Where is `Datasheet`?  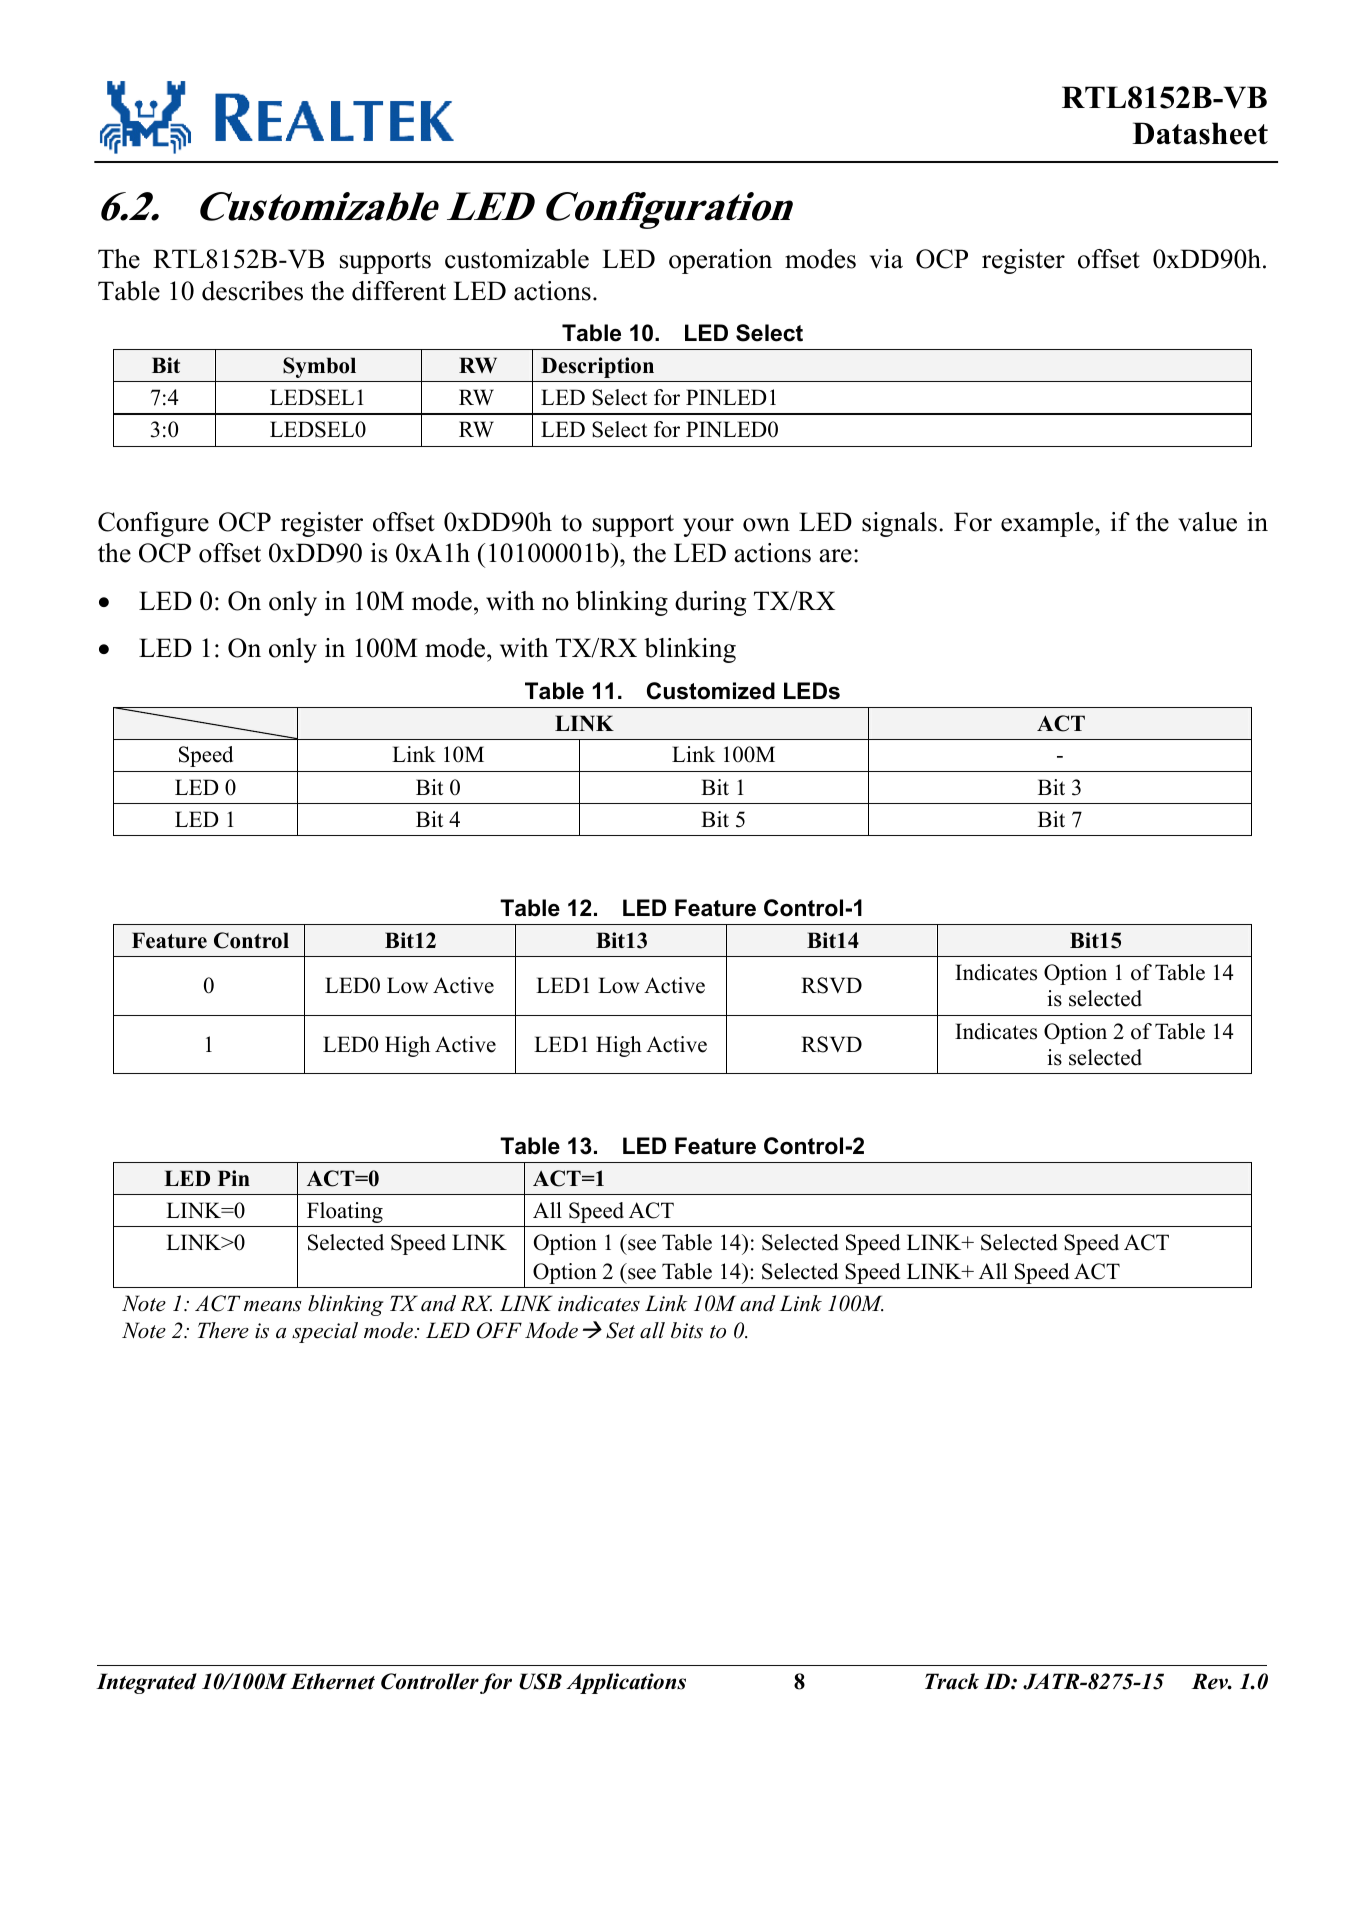 Datasheet is located at coordinates (1200, 133).
